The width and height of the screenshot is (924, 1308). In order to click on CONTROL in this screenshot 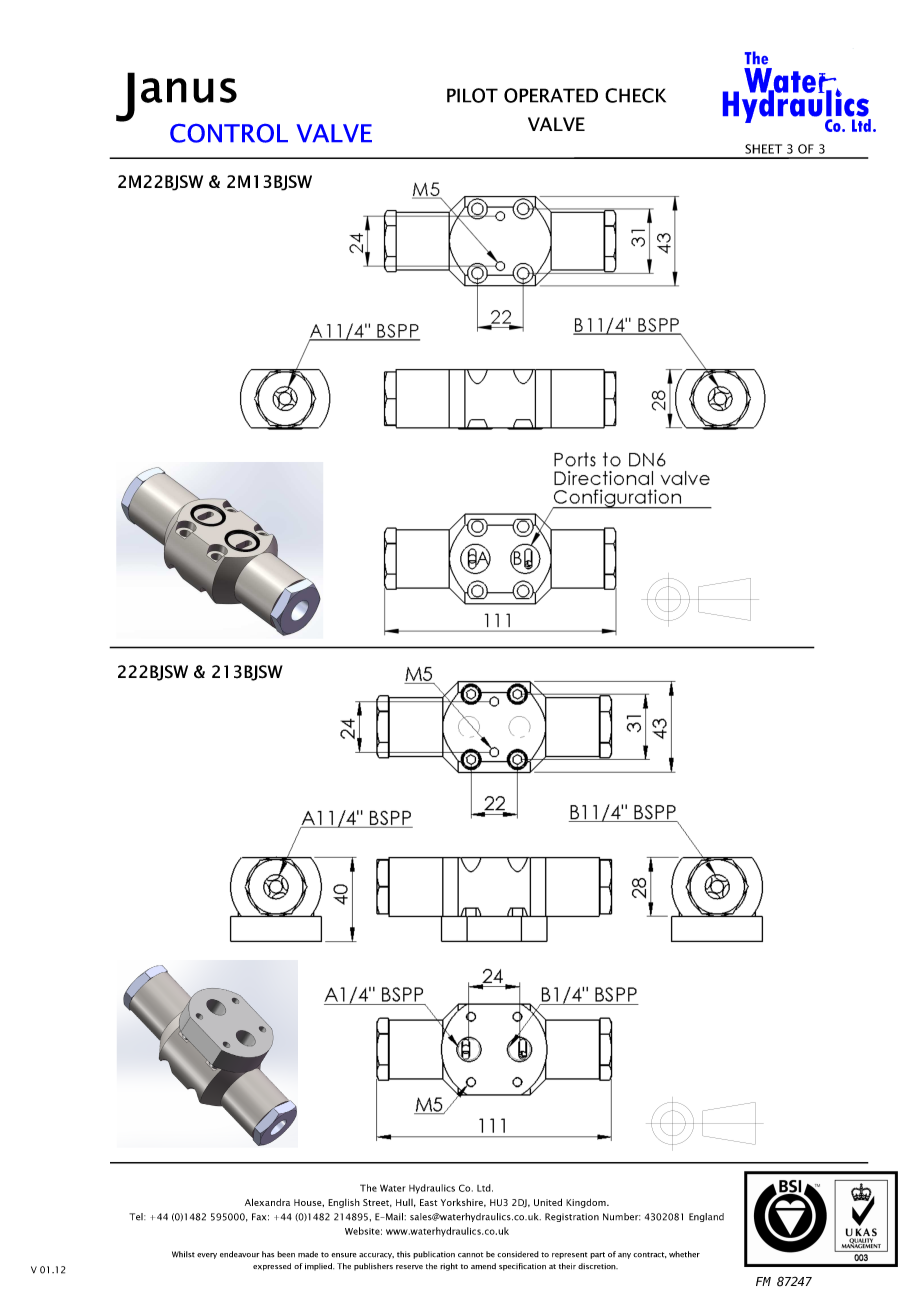, I will do `click(229, 133)`.
